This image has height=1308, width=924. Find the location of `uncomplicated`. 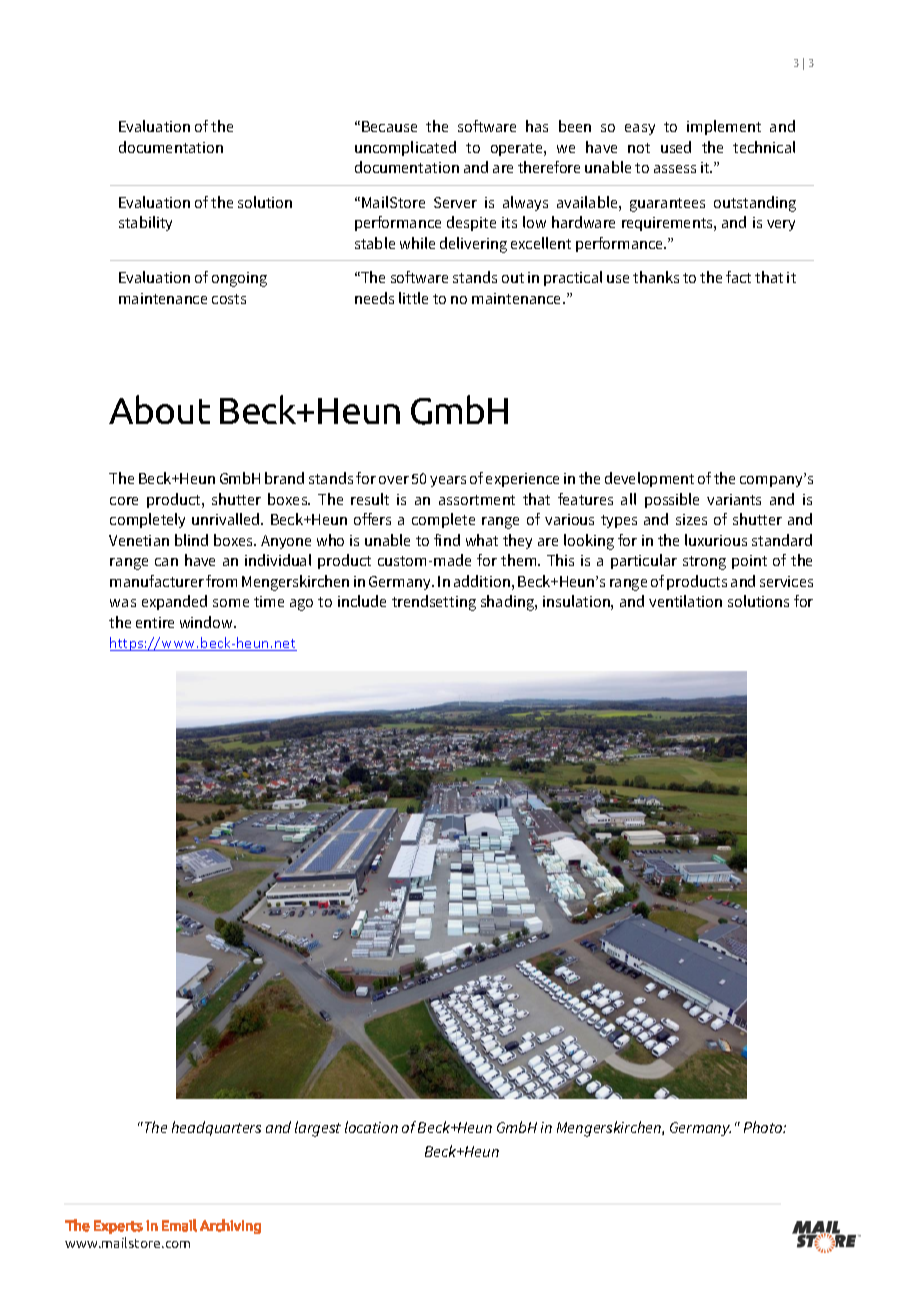

uncomplicated is located at coordinates (405, 148).
